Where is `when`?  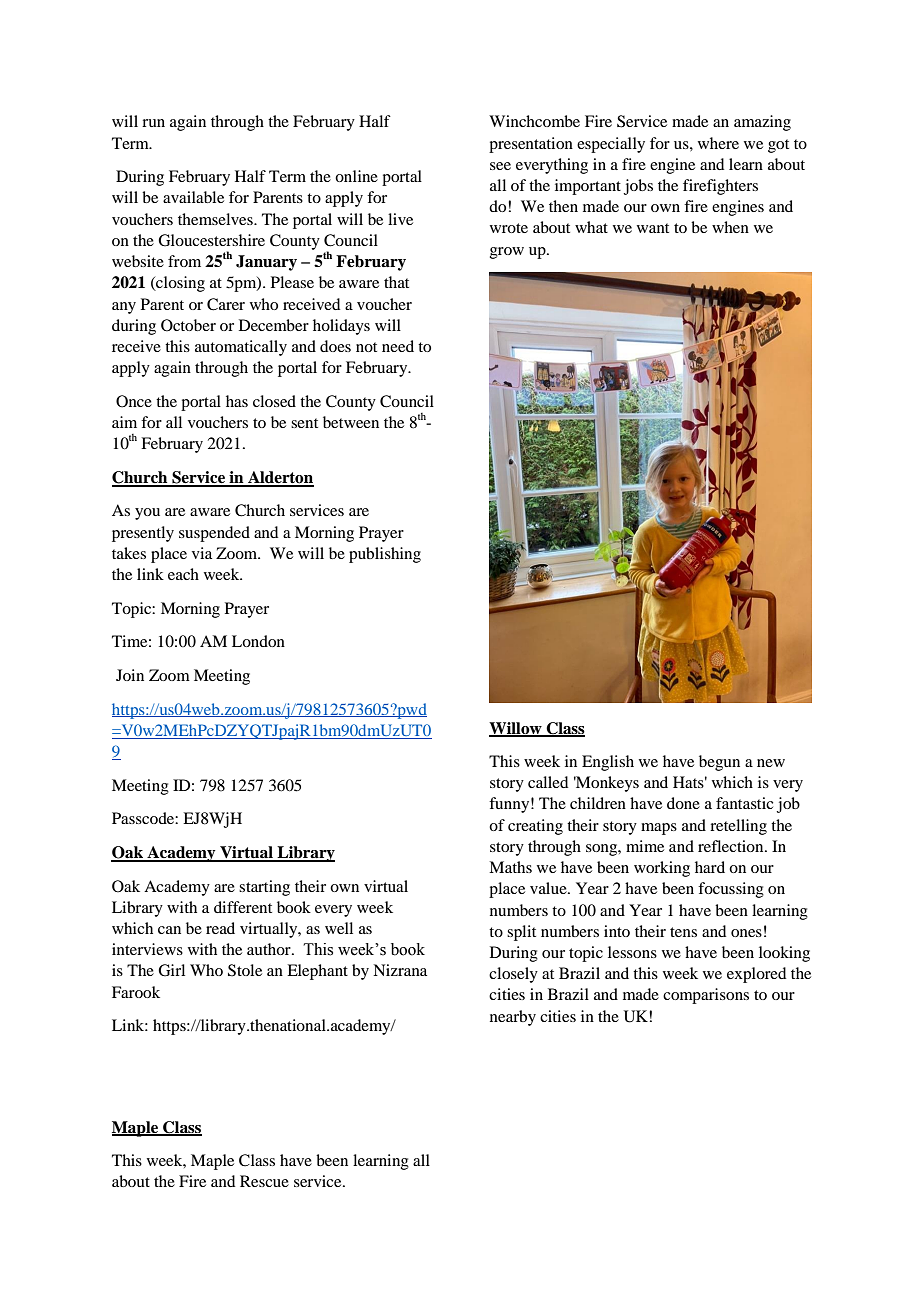
when is located at coordinates (730, 227).
